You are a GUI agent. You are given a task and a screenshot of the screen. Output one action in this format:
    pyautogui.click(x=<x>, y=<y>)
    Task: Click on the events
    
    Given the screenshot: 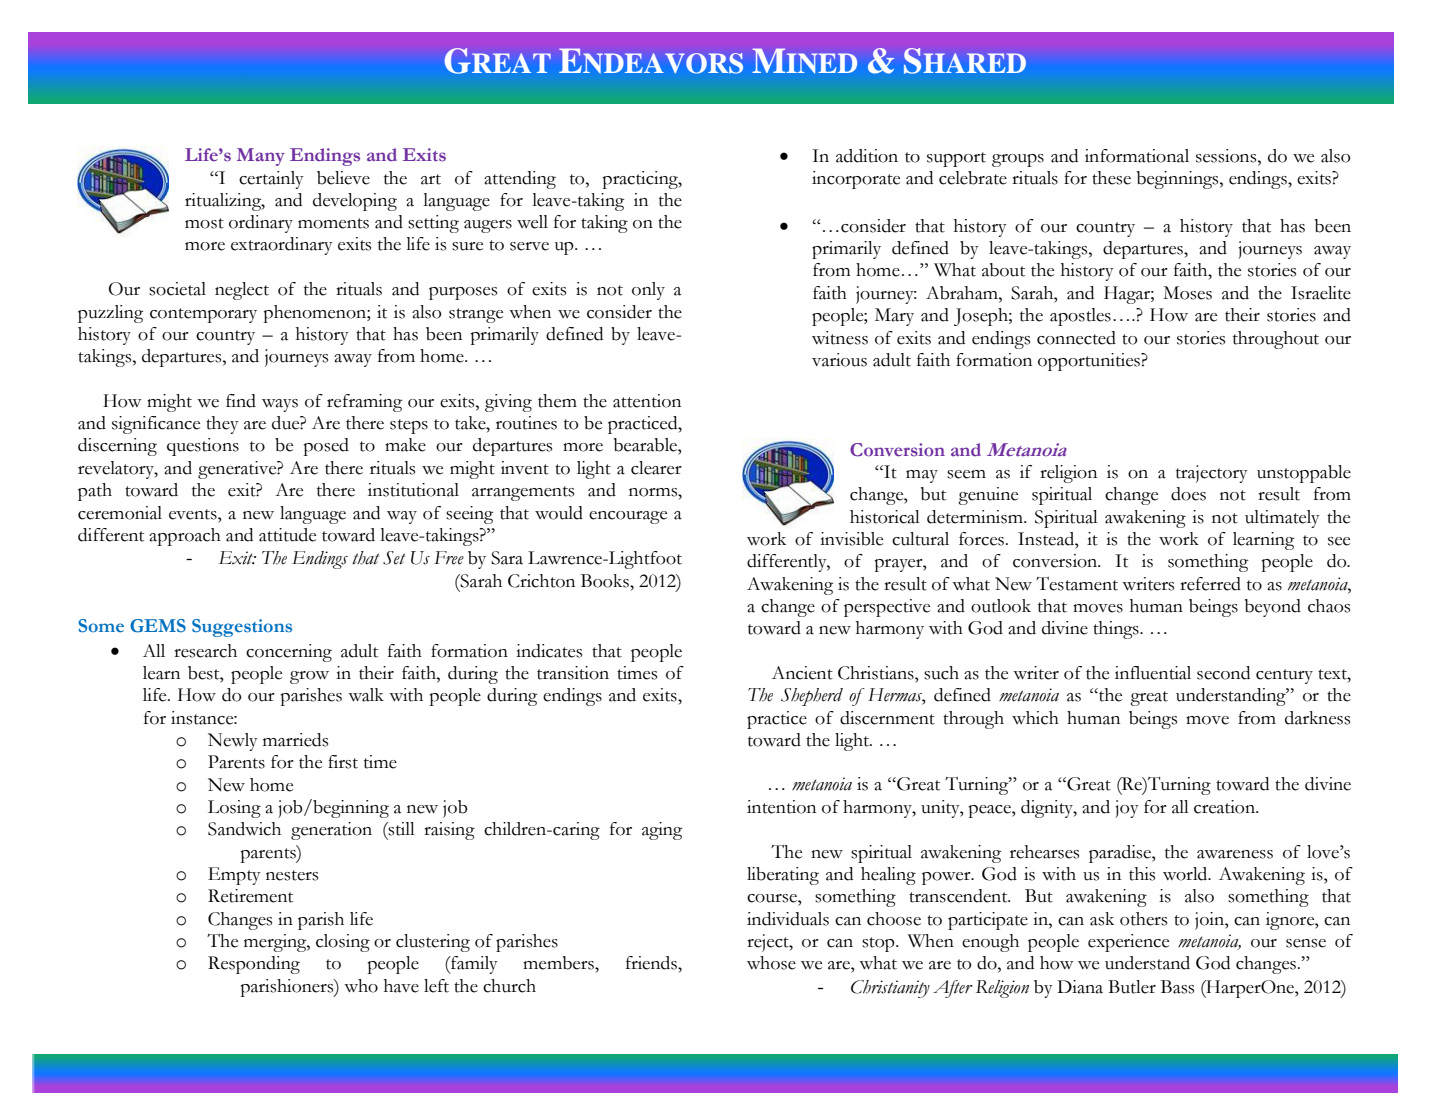 What is the action you would take?
    pyautogui.click(x=194, y=514)
